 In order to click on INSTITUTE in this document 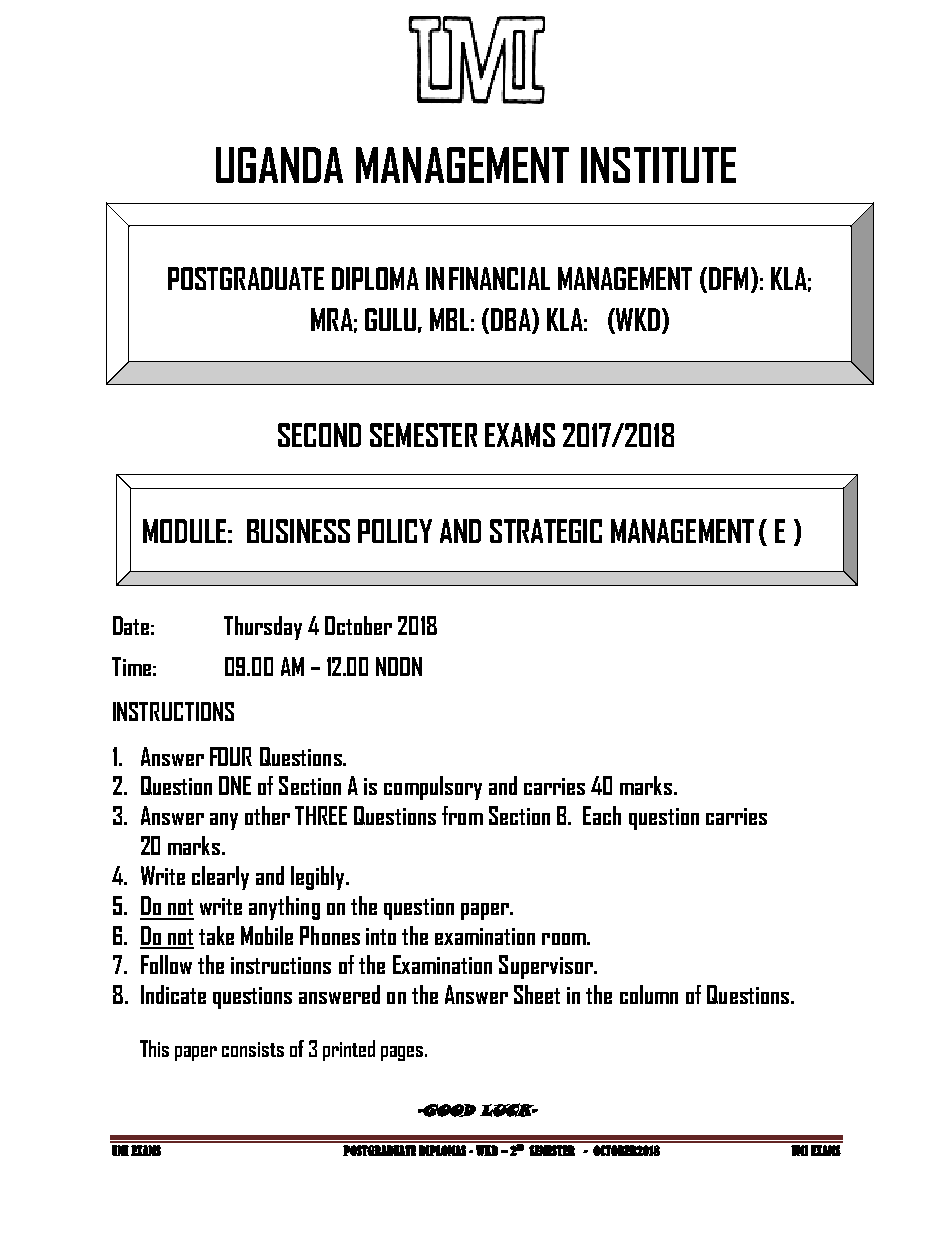, I will do `click(658, 165)`.
